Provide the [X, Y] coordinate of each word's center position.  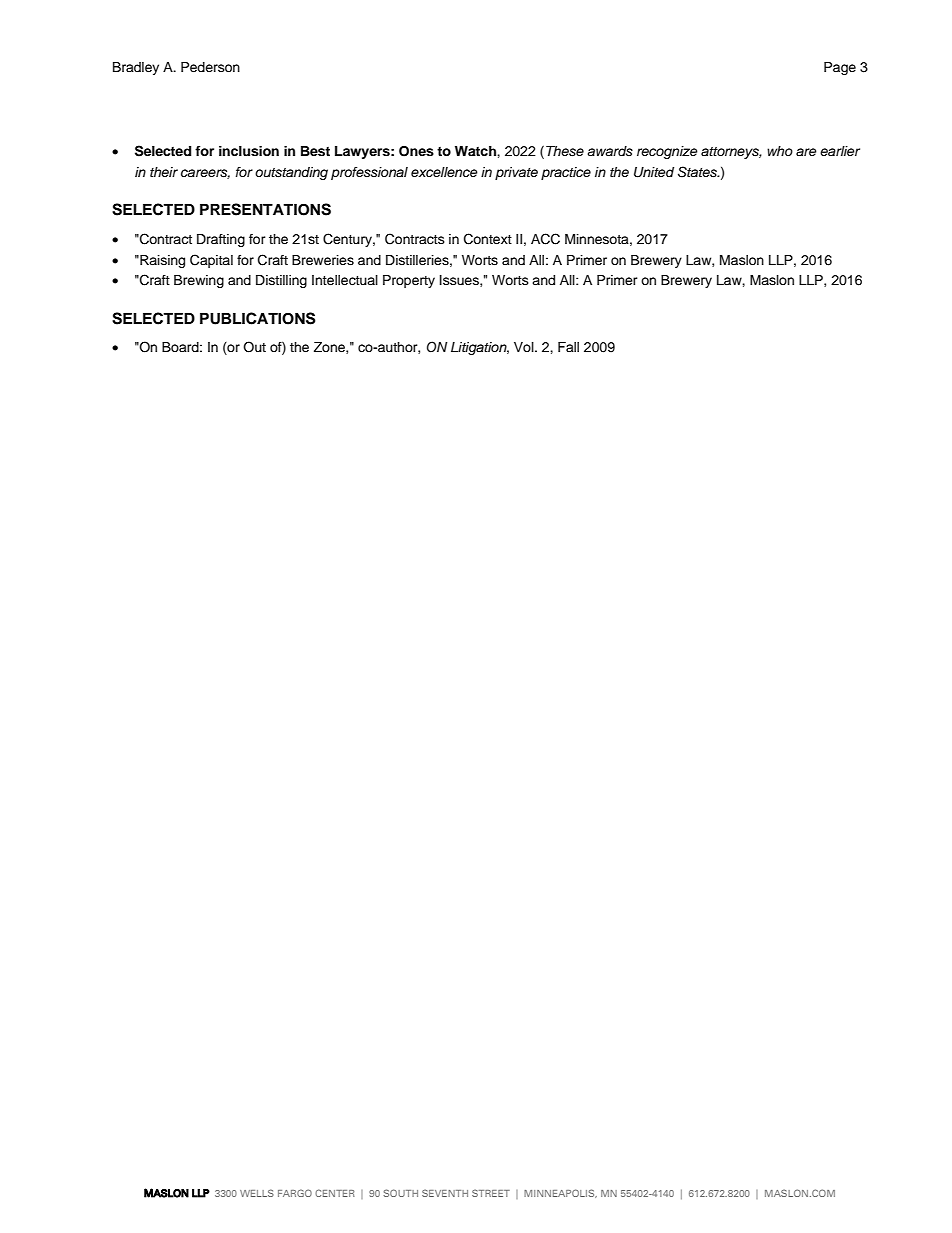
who [780, 151]
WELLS [257, 1193]
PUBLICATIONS [258, 318]
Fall [568, 347]
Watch [476, 151]
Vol [525, 347]
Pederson [210, 67]
